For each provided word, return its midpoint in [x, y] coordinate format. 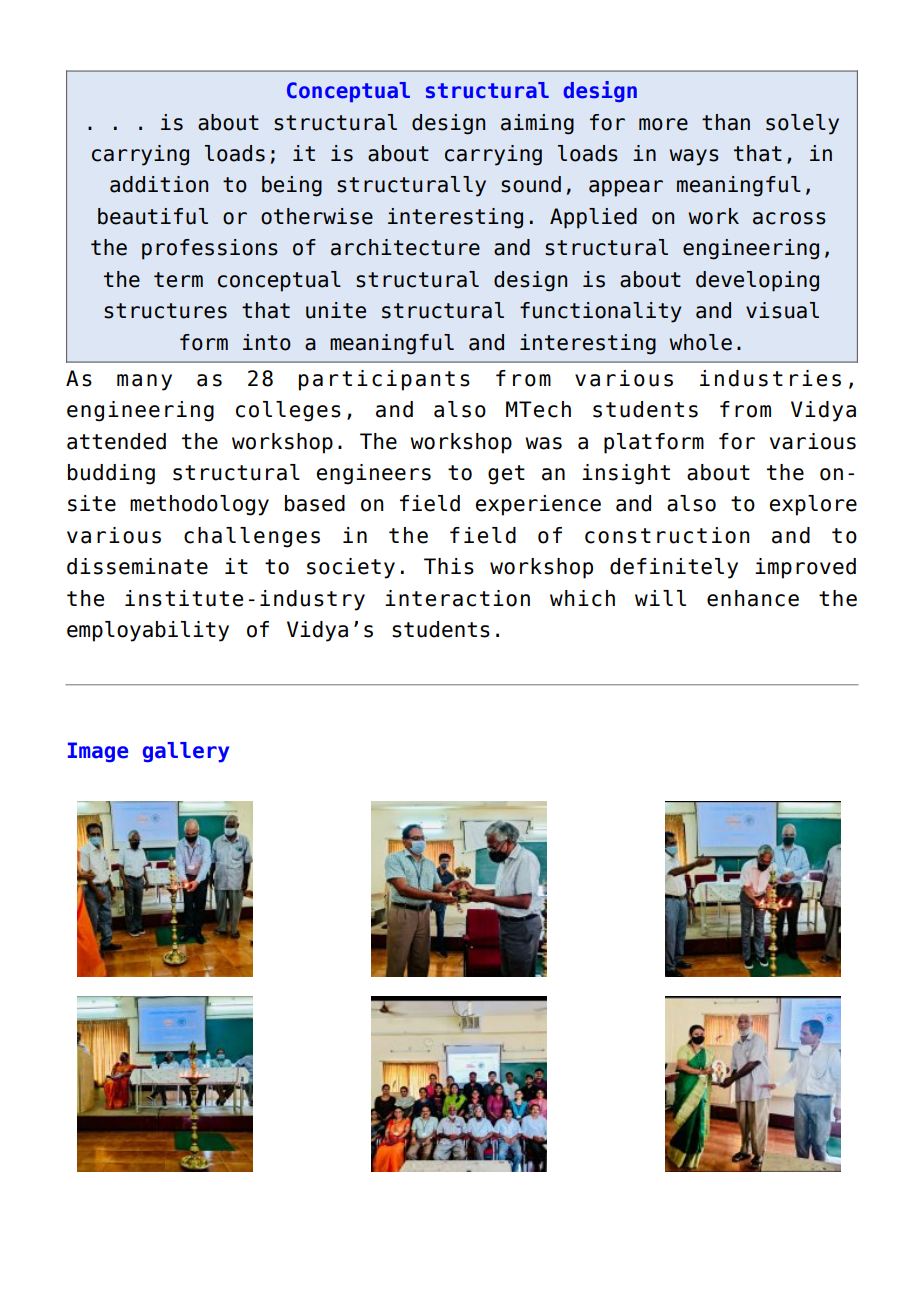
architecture [405, 247]
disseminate [137, 566]
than [726, 122]
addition [159, 184]
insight [626, 474]
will [660, 598]
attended [116, 441]
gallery [186, 752]
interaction [457, 598]
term [178, 280]
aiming [537, 124]
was [543, 443]
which [582, 598]
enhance [753, 598]
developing [757, 281]
